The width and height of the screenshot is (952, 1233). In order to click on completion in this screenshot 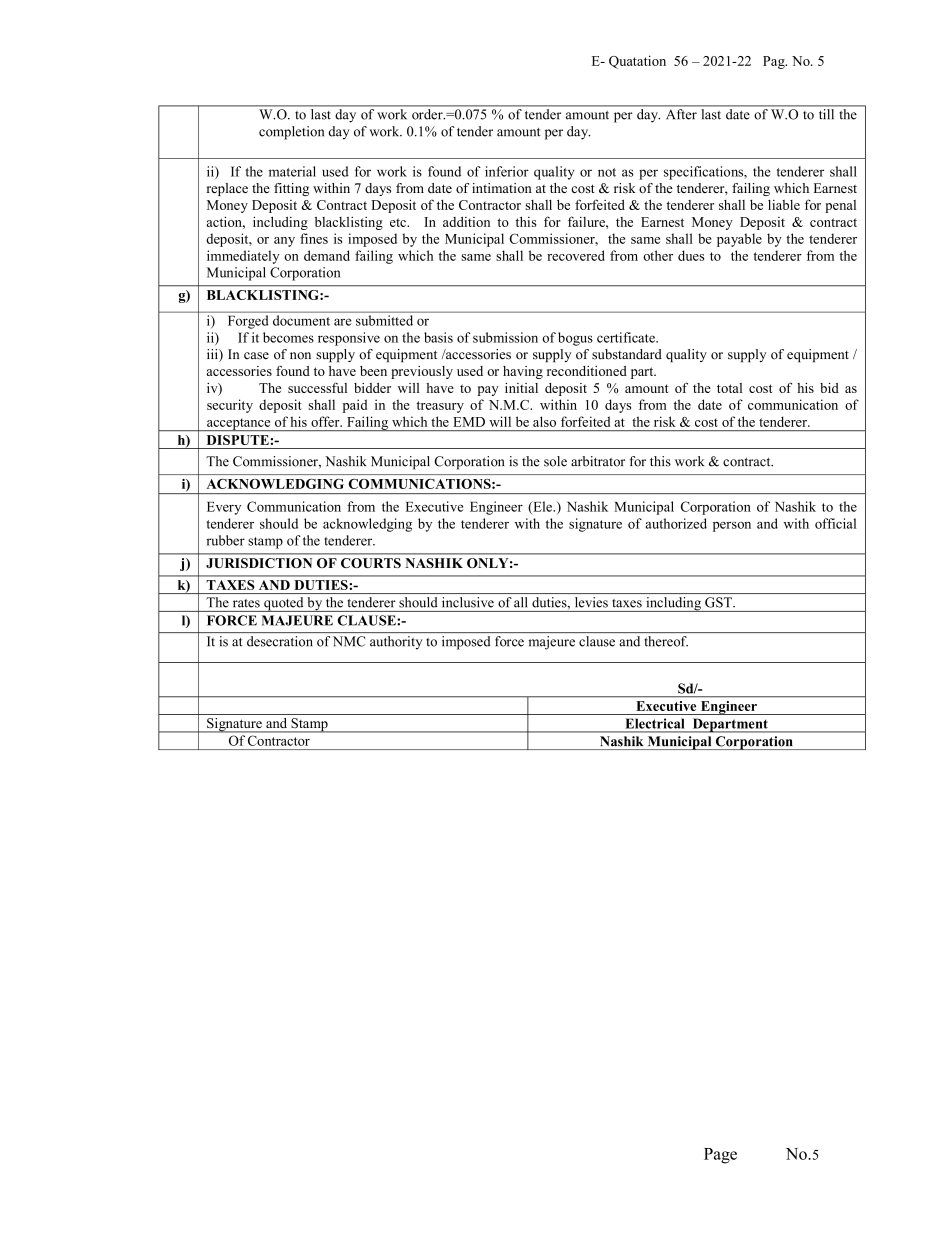, I will do `click(291, 133)`.
